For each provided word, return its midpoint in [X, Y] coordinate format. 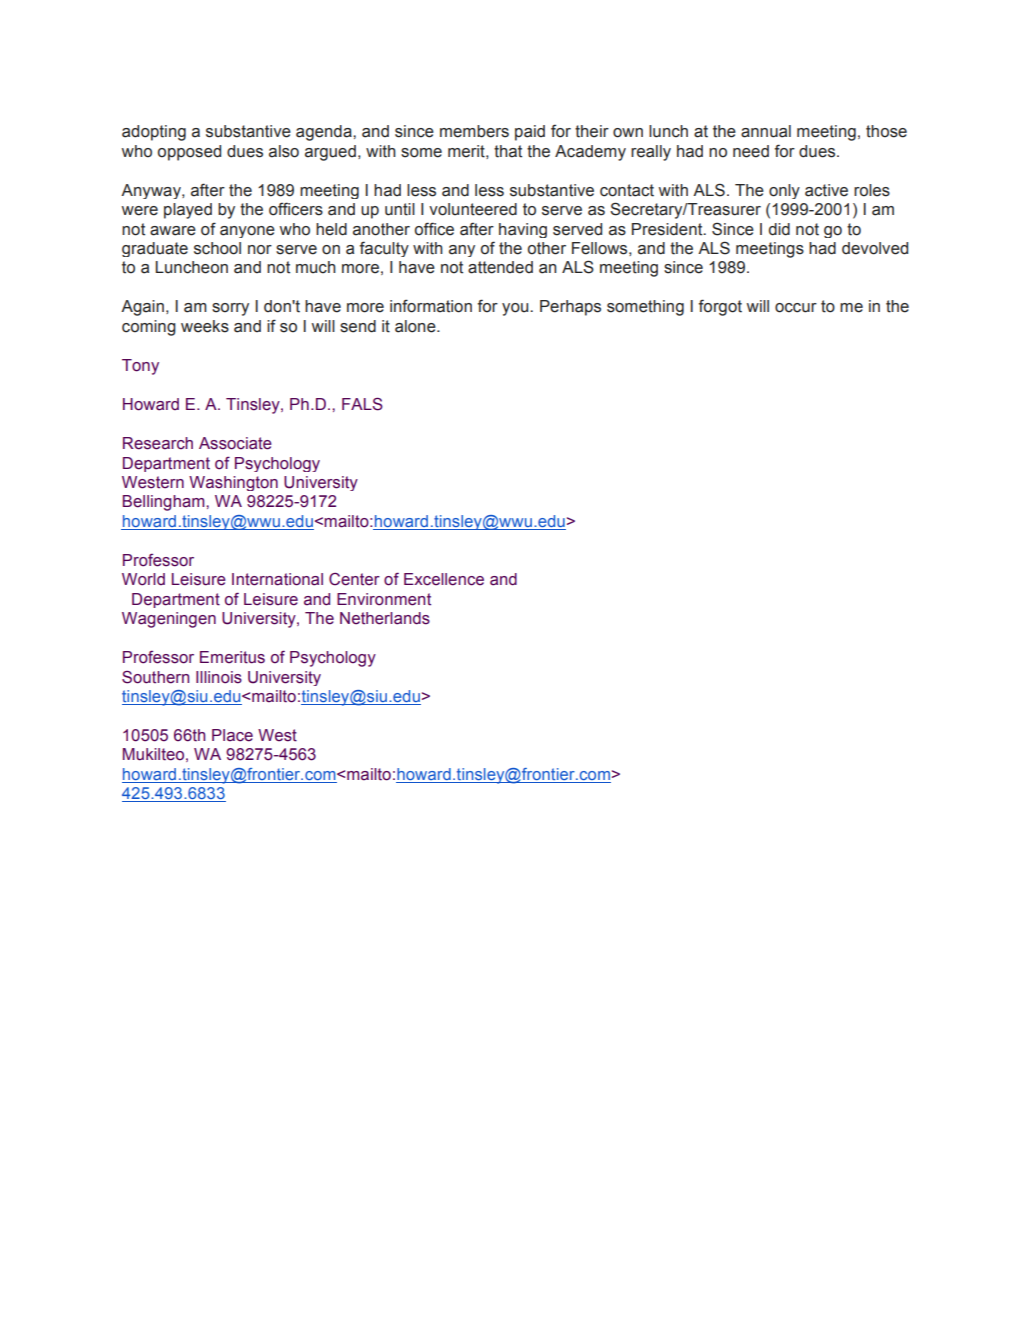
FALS [362, 404]
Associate [235, 443]
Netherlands [385, 618]
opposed [189, 153]
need [751, 151]
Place [232, 735]
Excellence [444, 579]
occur [796, 308]
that [508, 151]
